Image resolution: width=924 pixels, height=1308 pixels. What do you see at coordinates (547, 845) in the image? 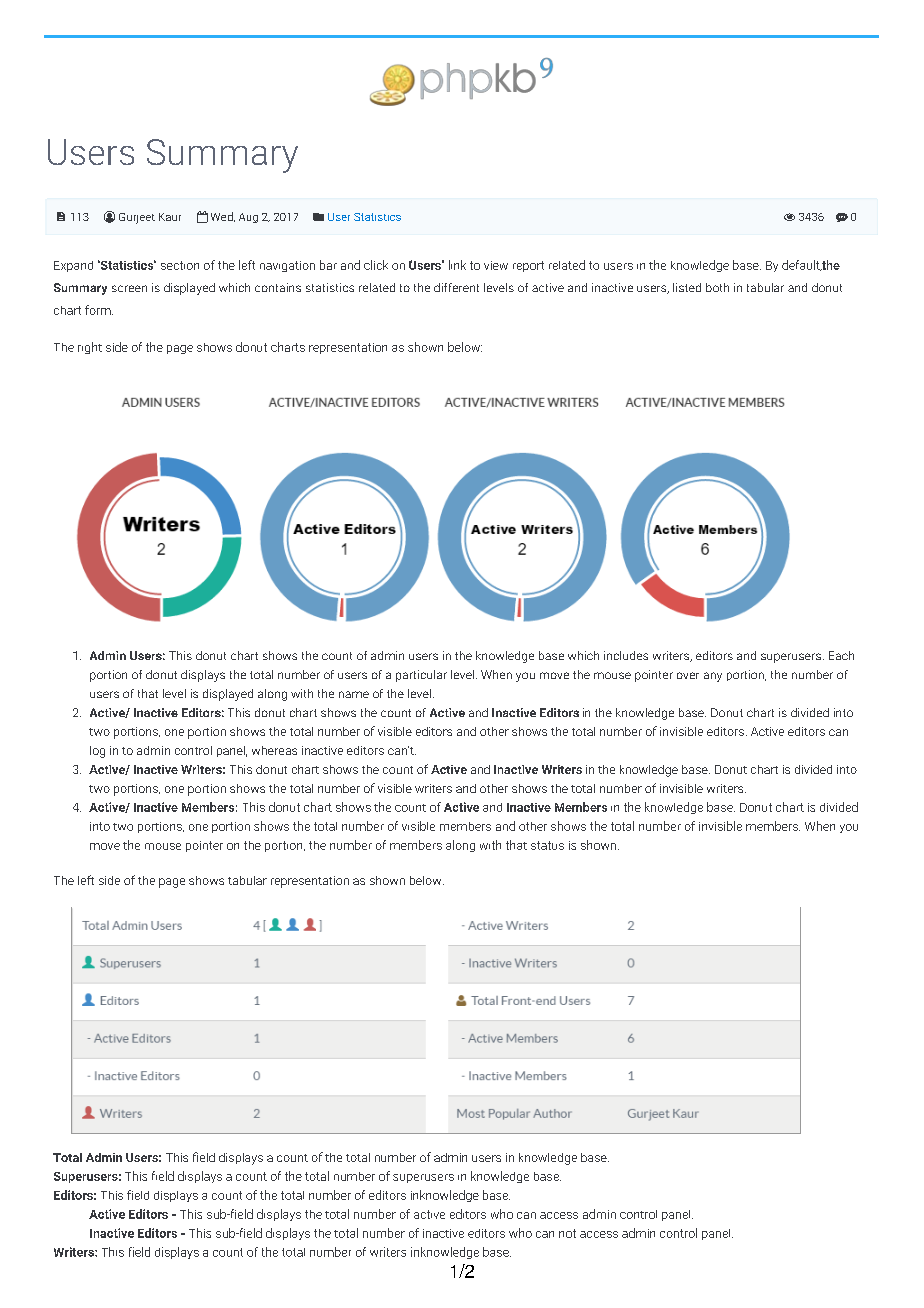
I see `status` at bounding box center [547, 845].
